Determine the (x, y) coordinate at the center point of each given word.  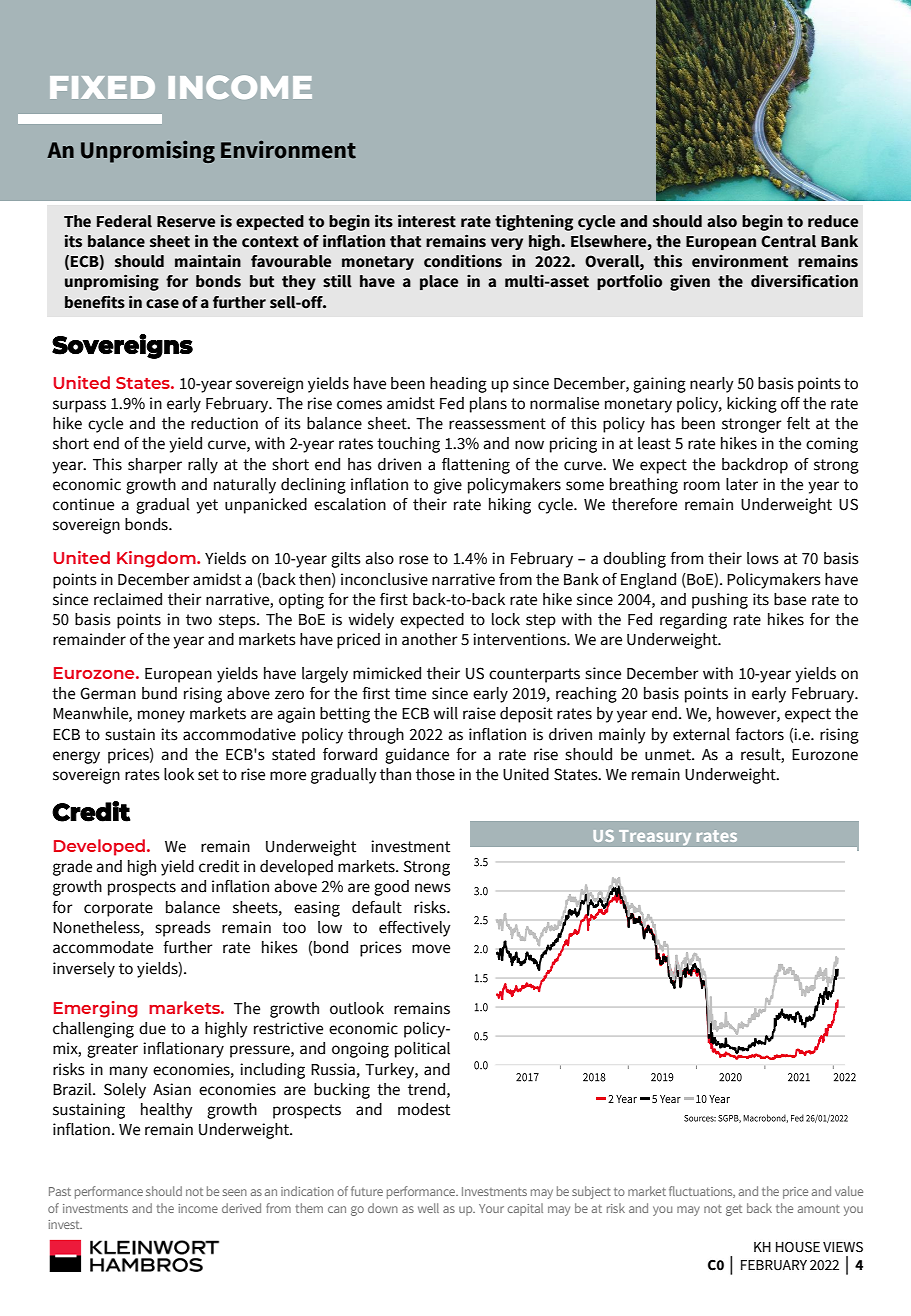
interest (427, 221)
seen (235, 1192)
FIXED (102, 87)
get (734, 1210)
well (428, 1208)
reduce (833, 221)
